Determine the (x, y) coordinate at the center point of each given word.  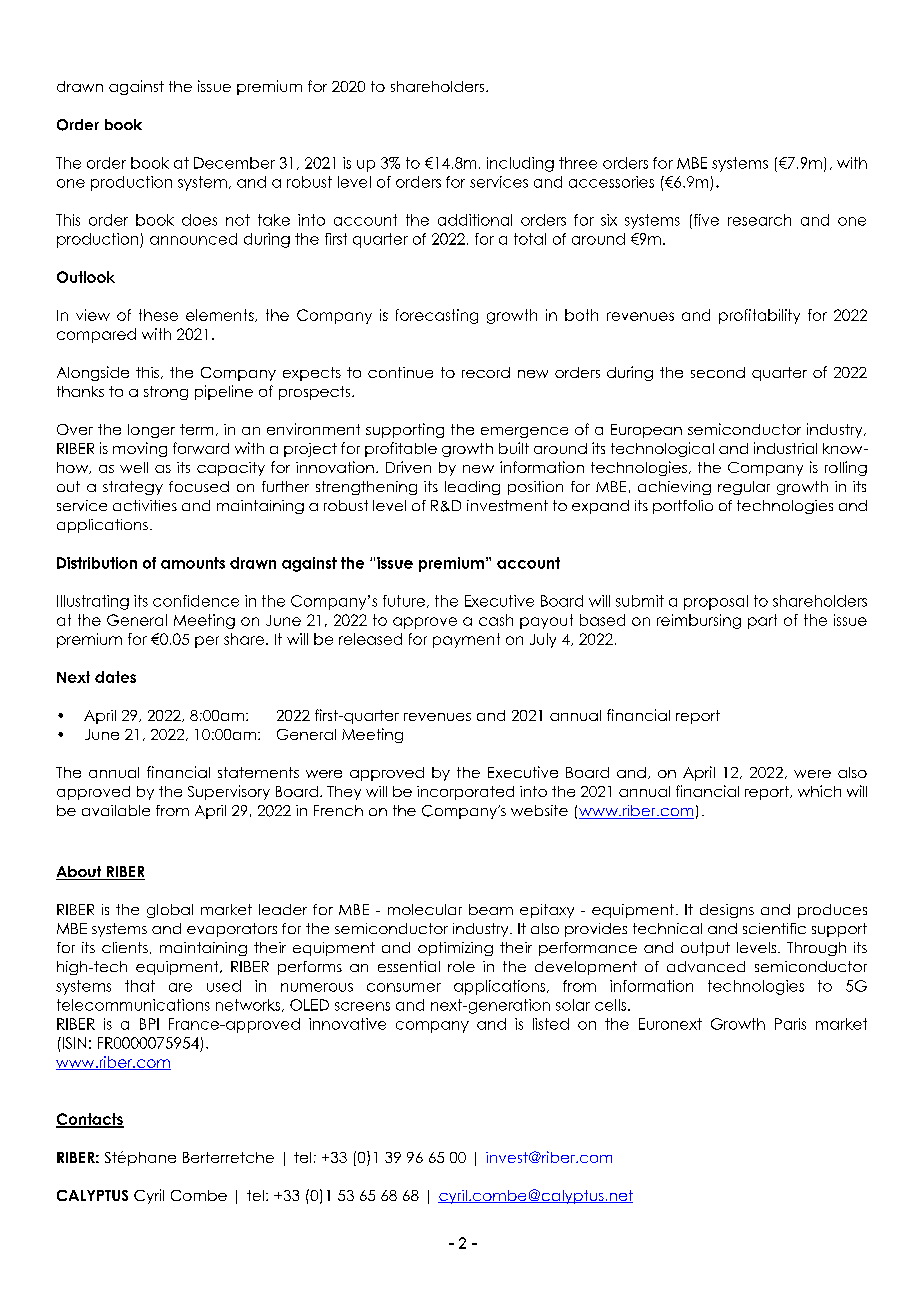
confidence (196, 601)
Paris (790, 1024)
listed (551, 1024)
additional (475, 220)
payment (466, 640)
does (199, 220)
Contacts (90, 1120)
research (759, 220)
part (762, 621)
